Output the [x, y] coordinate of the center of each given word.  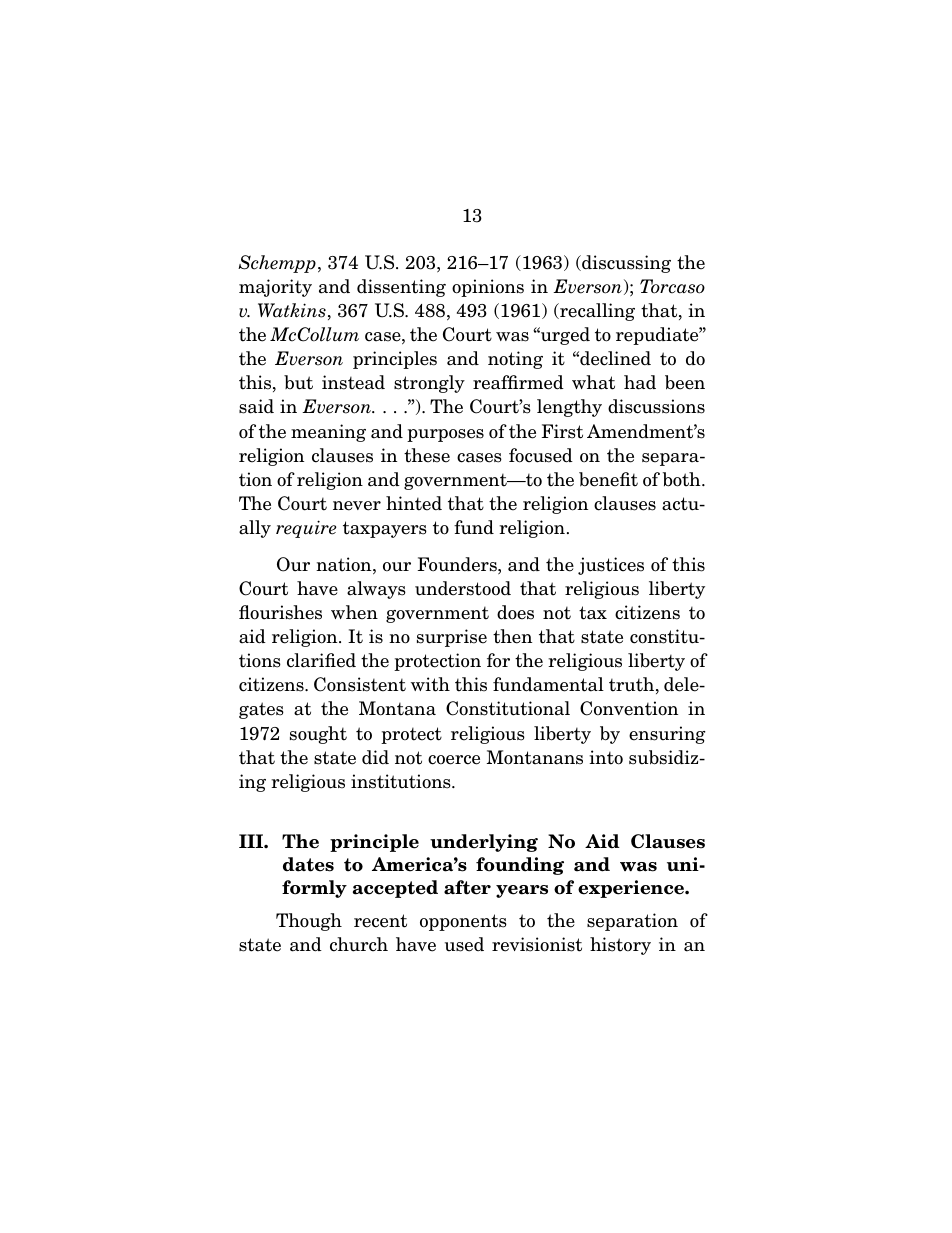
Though [309, 922]
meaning [328, 433]
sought [318, 735]
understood [463, 588]
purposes [445, 435]
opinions [488, 288]
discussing [625, 264]
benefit [608, 479]
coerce [454, 760]
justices [611, 566]
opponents [463, 922]
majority [275, 288]
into [606, 757]
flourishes [280, 612]
